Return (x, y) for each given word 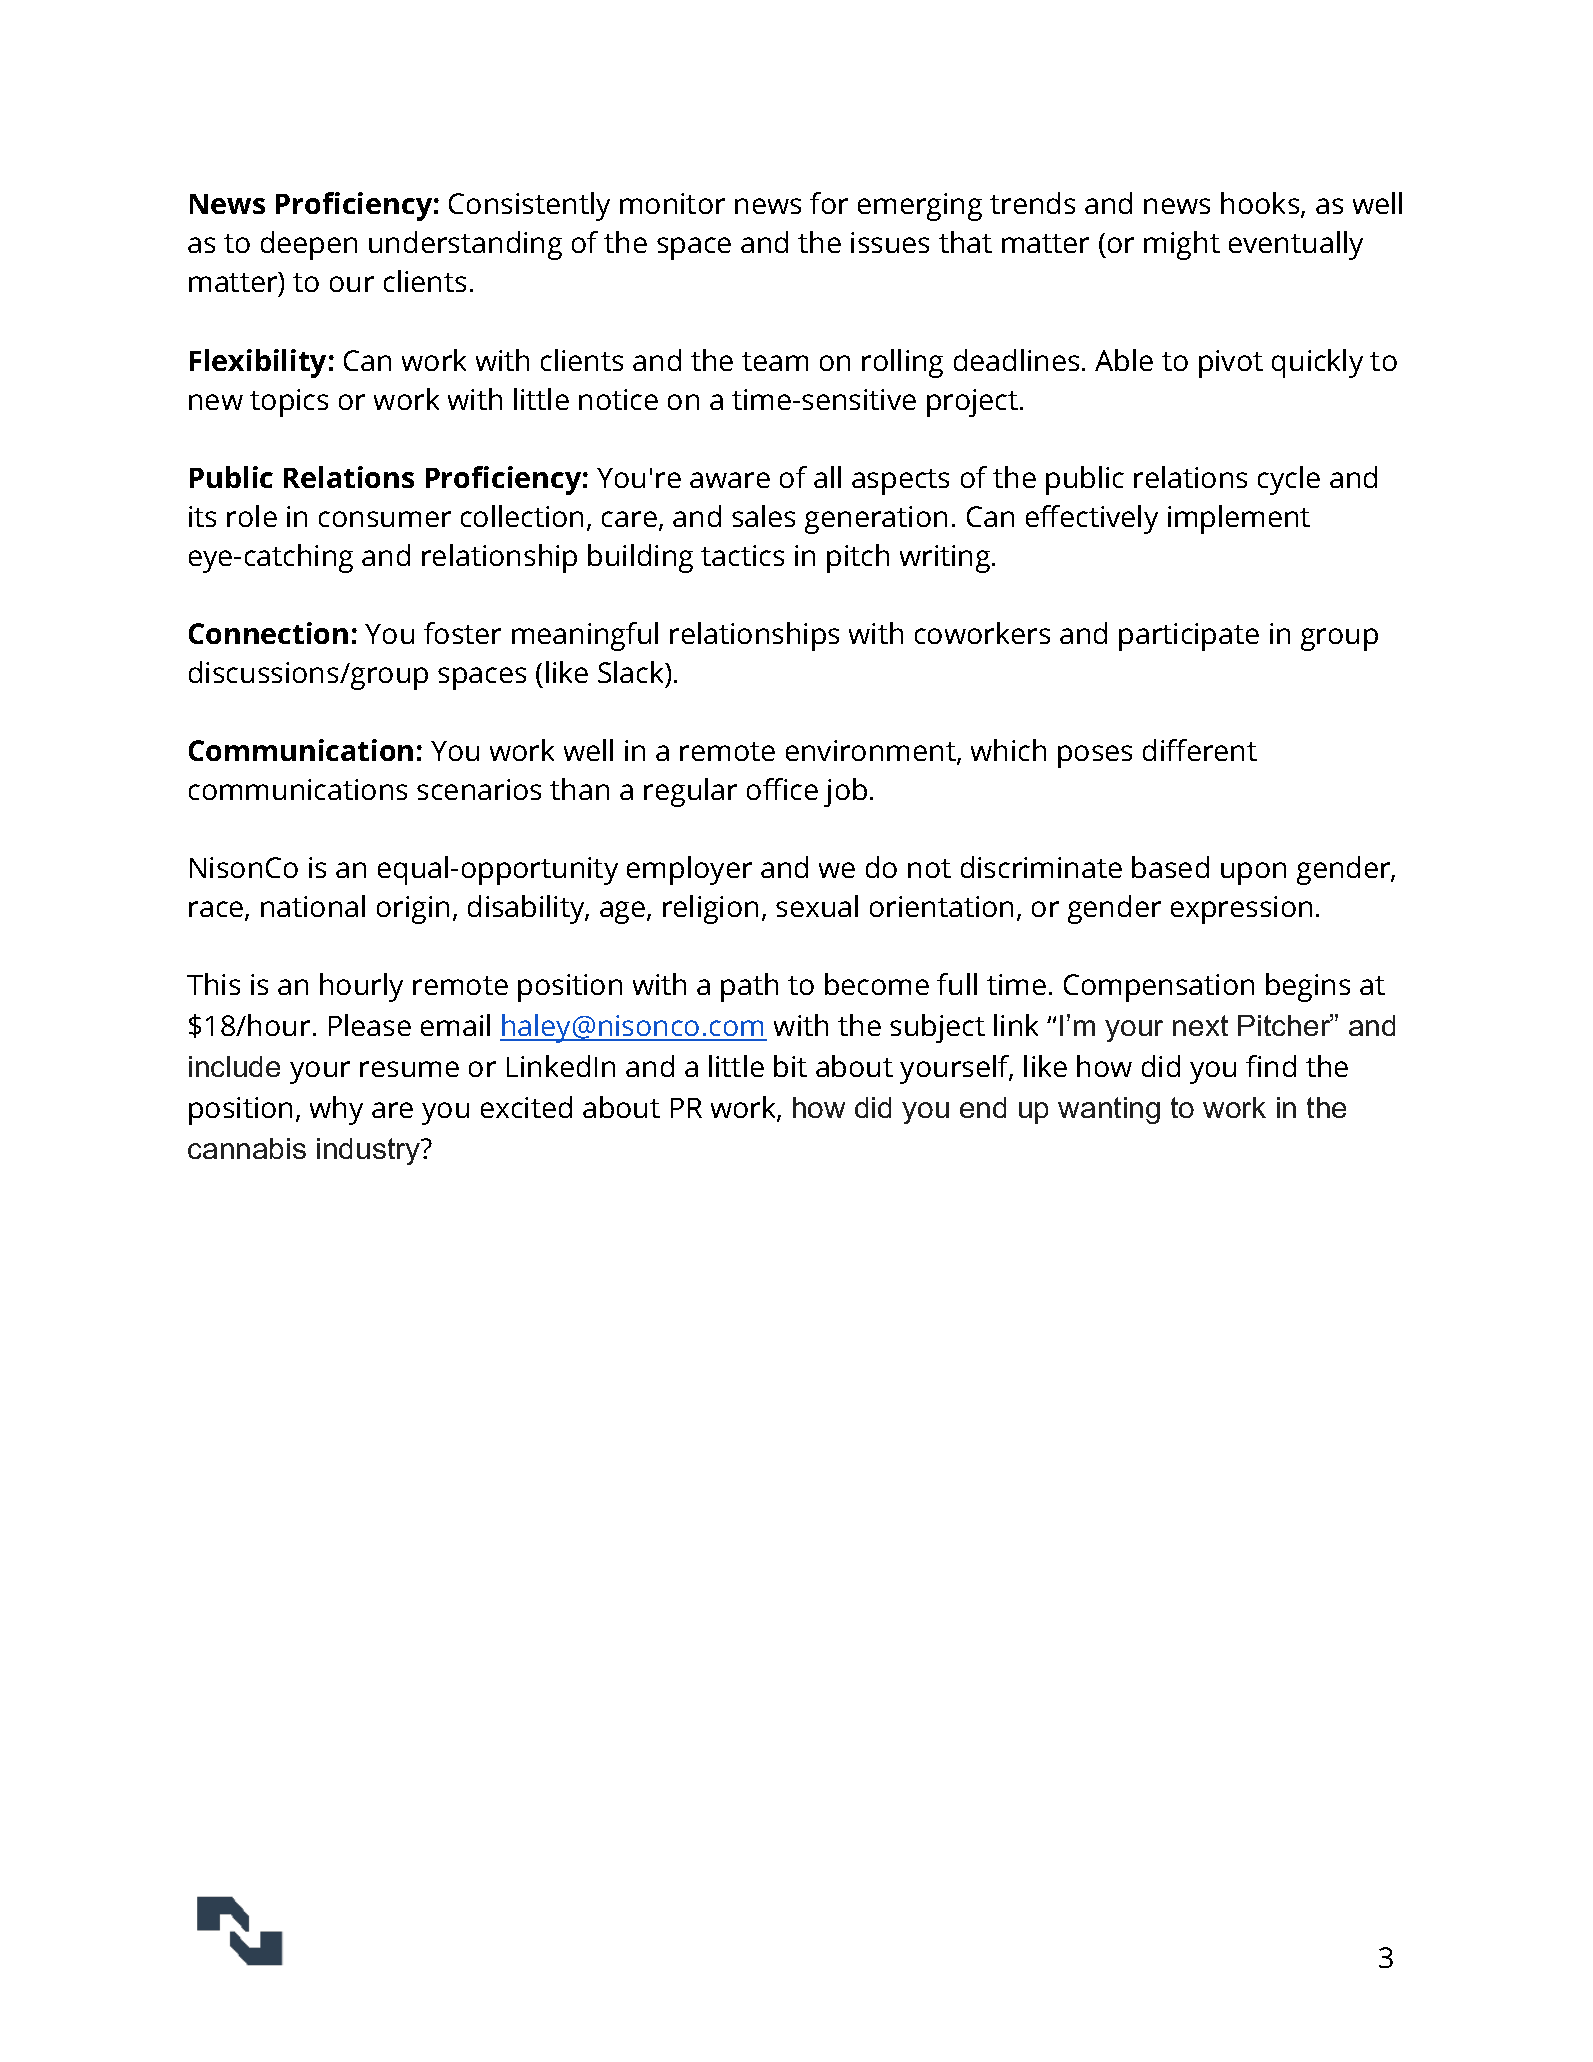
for (829, 203)
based (1170, 867)
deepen (309, 245)
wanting (1109, 1110)
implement (1239, 519)
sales (763, 516)
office (782, 789)
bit (790, 1066)
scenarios (479, 789)
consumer (385, 519)
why (336, 1110)
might (1182, 245)
